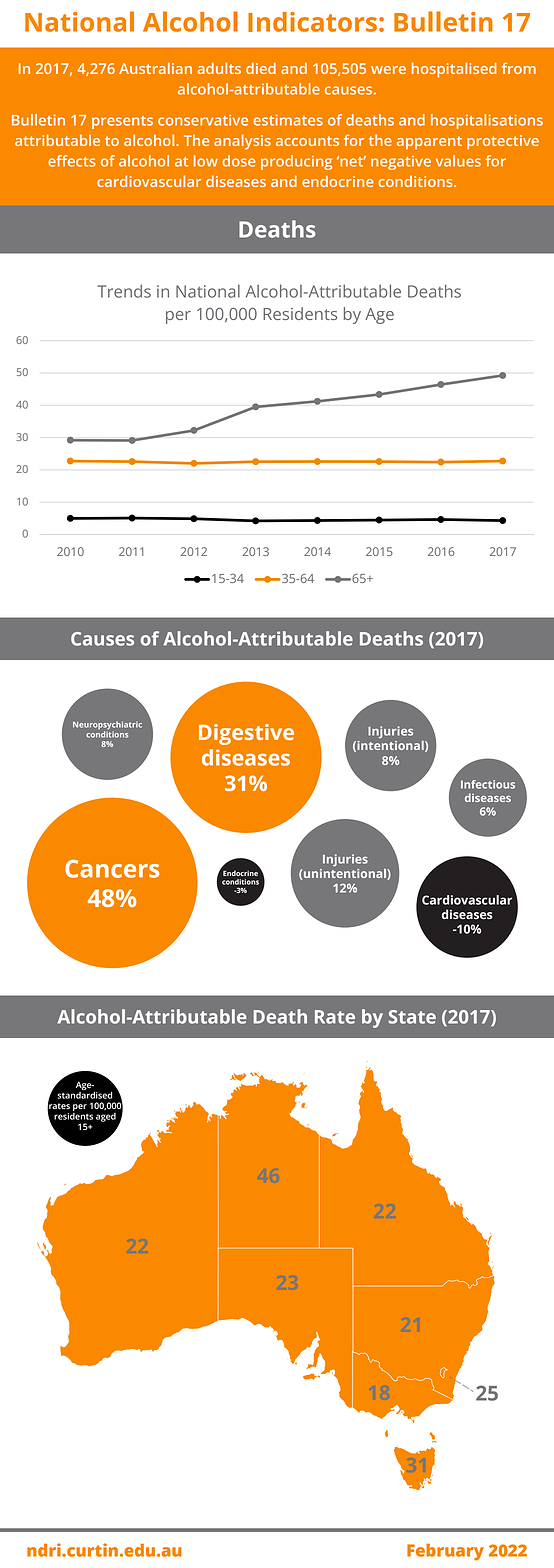 The height and width of the screenshot is (1568, 554). Describe the element at coordinates (458, 161) in the screenshot. I see `values` at that location.
